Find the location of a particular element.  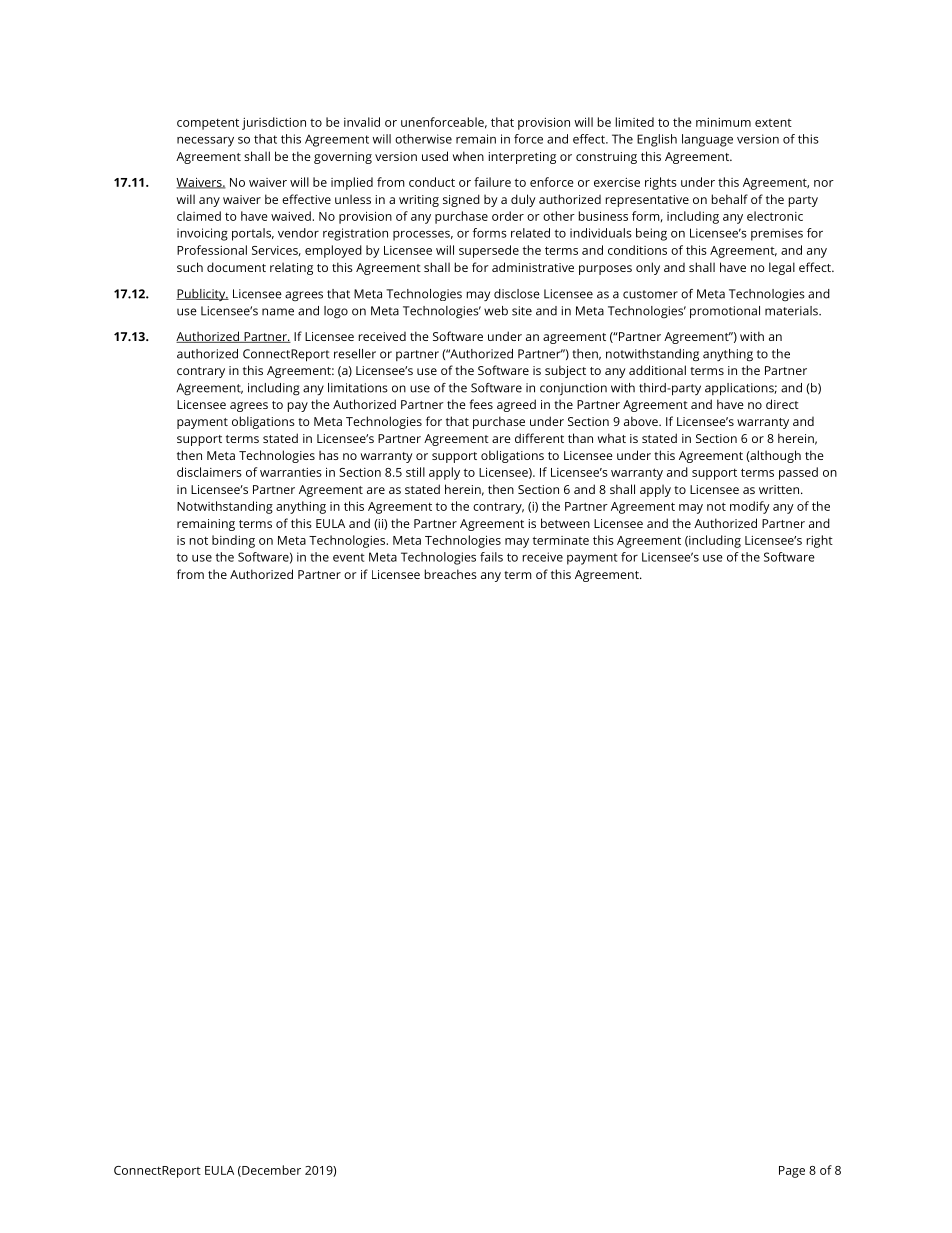

December is located at coordinates (270, 1171).
